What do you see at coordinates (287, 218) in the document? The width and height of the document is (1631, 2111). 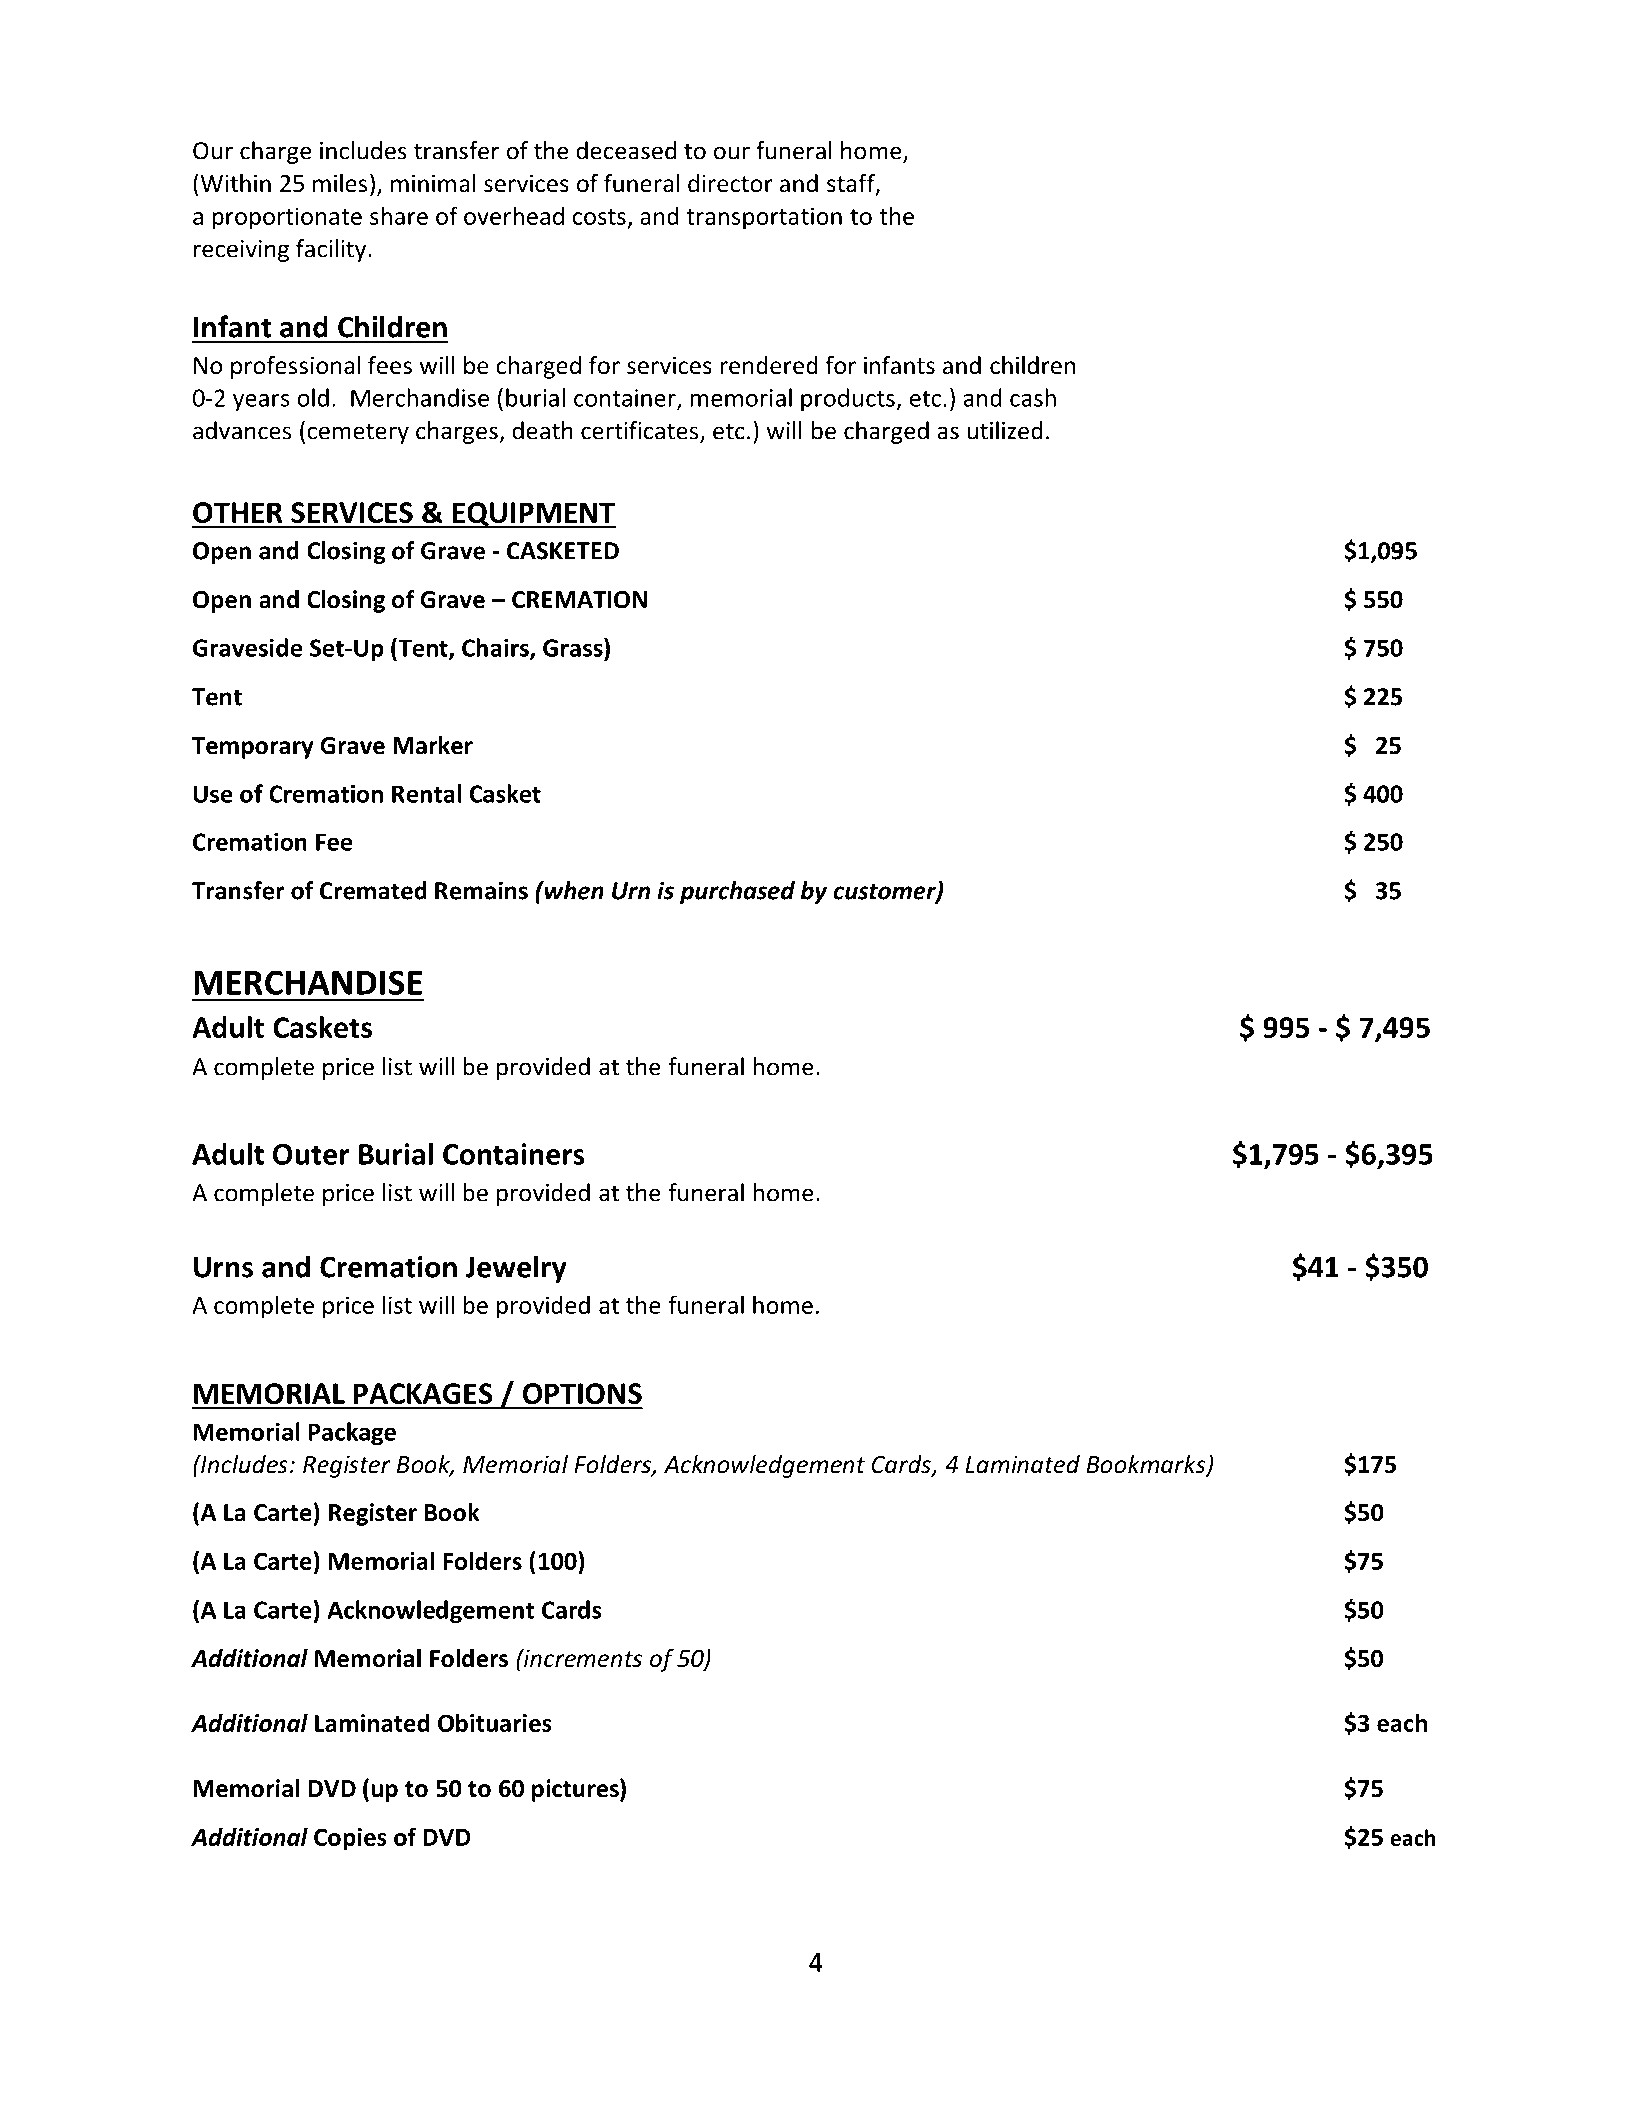 I see `proportionate` at bounding box center [287, 218].
